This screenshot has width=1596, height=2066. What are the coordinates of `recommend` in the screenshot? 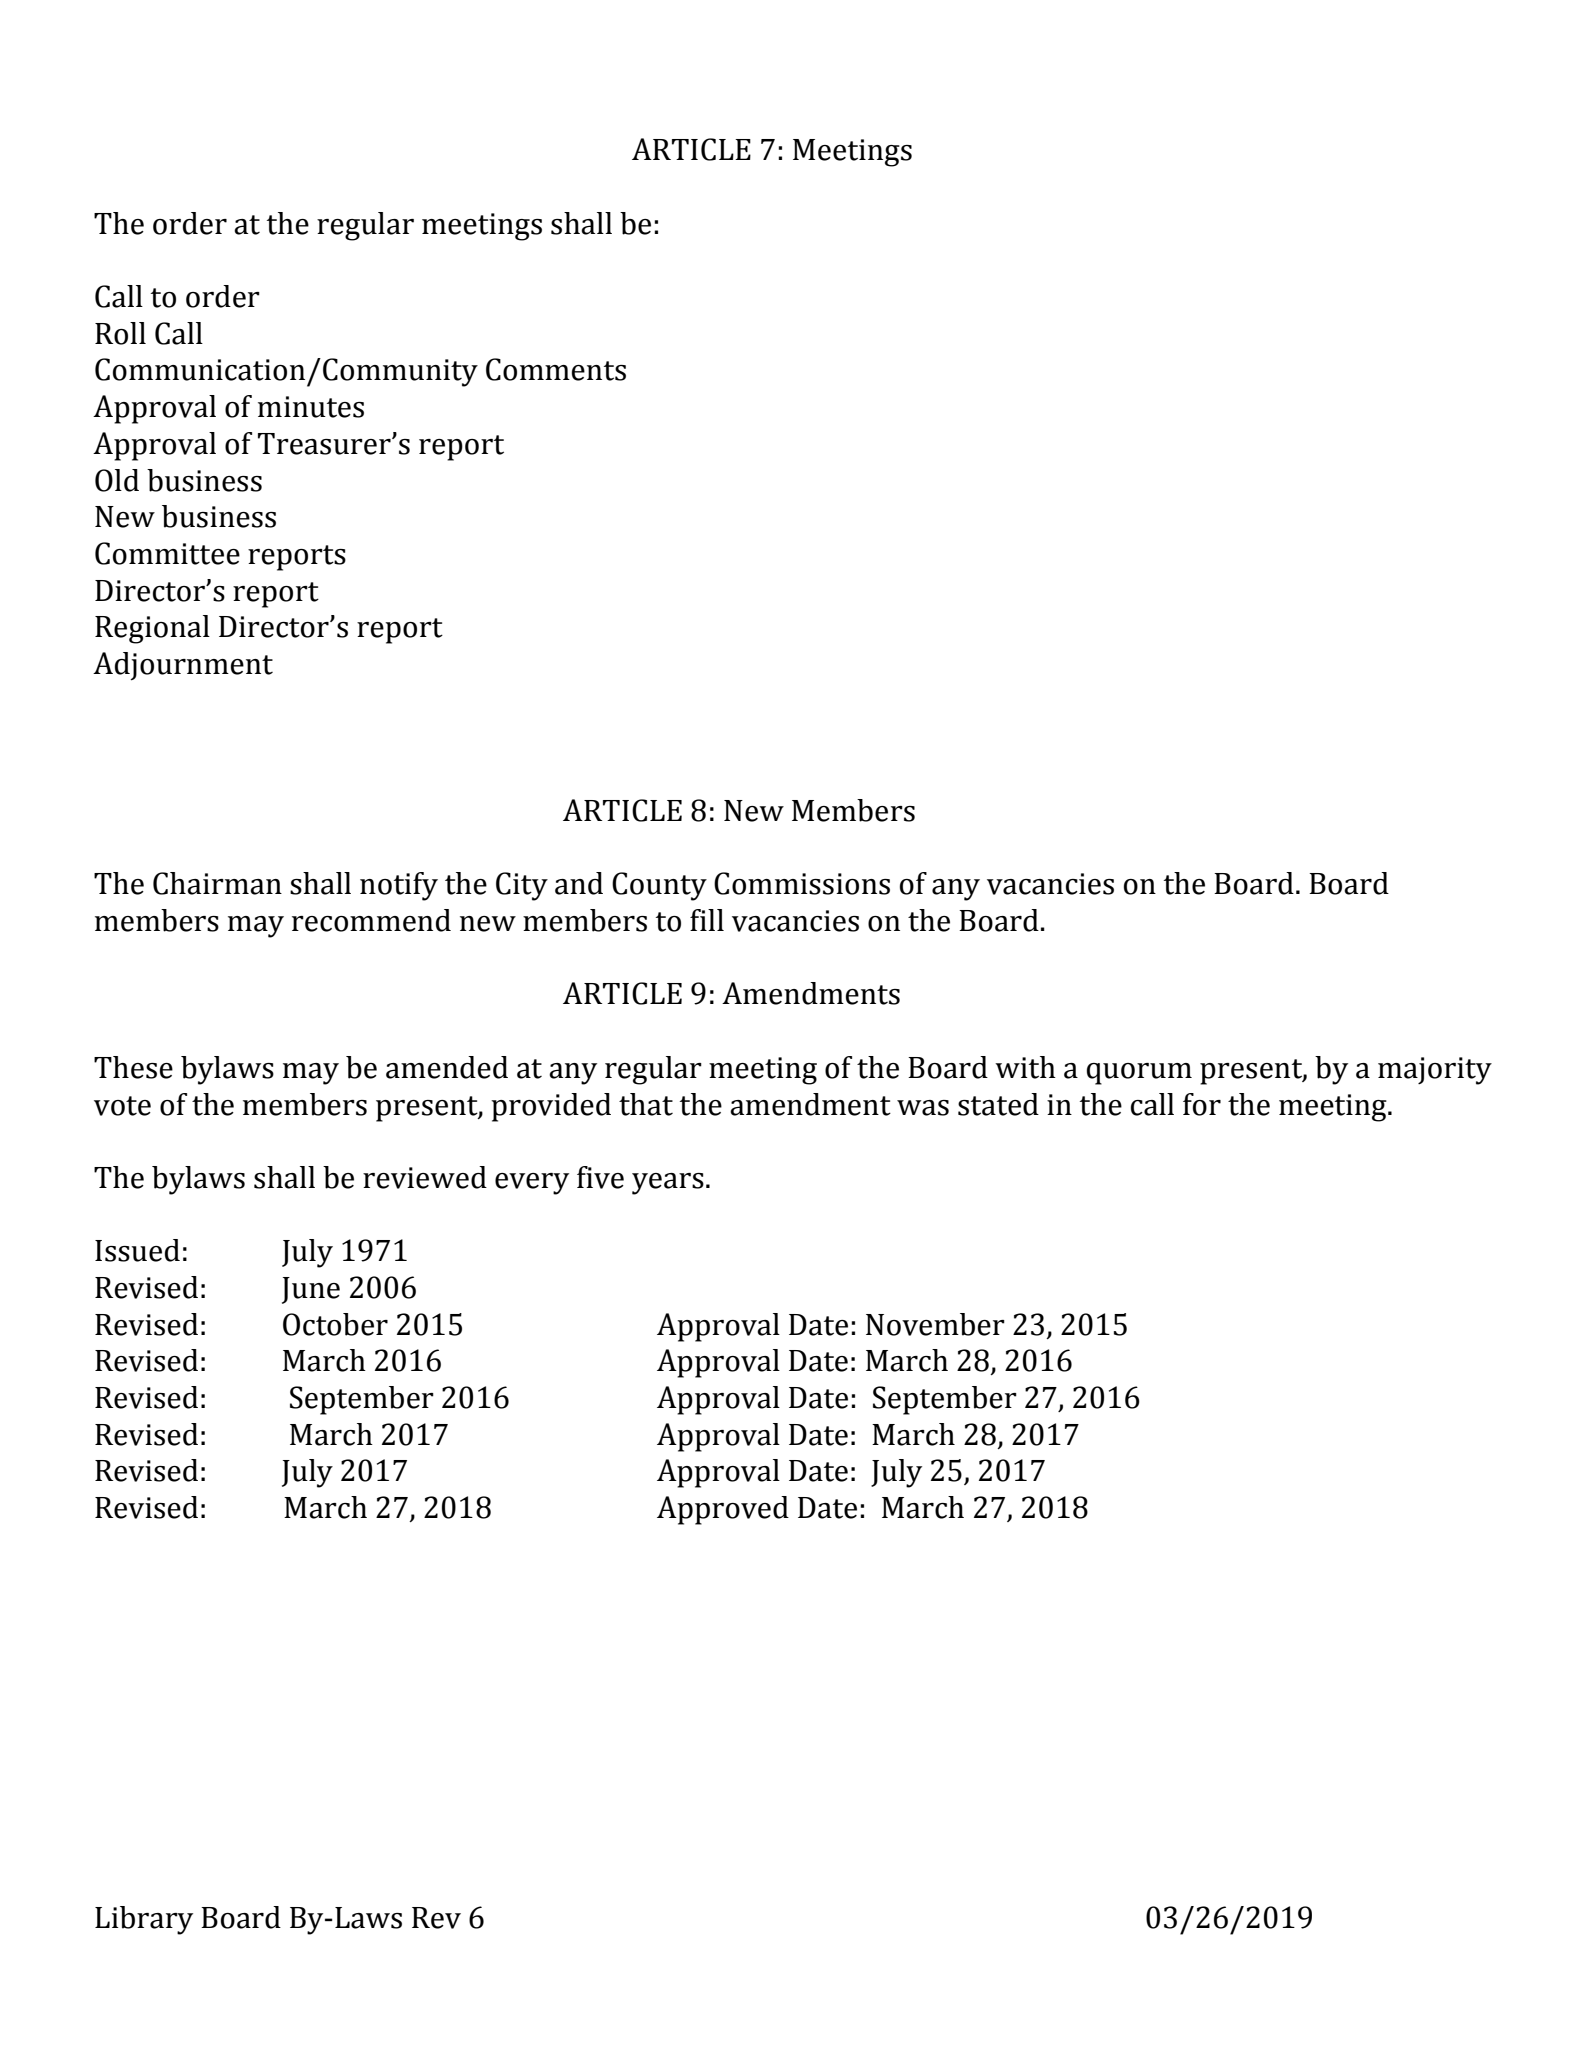 It's located at (371, 920).
